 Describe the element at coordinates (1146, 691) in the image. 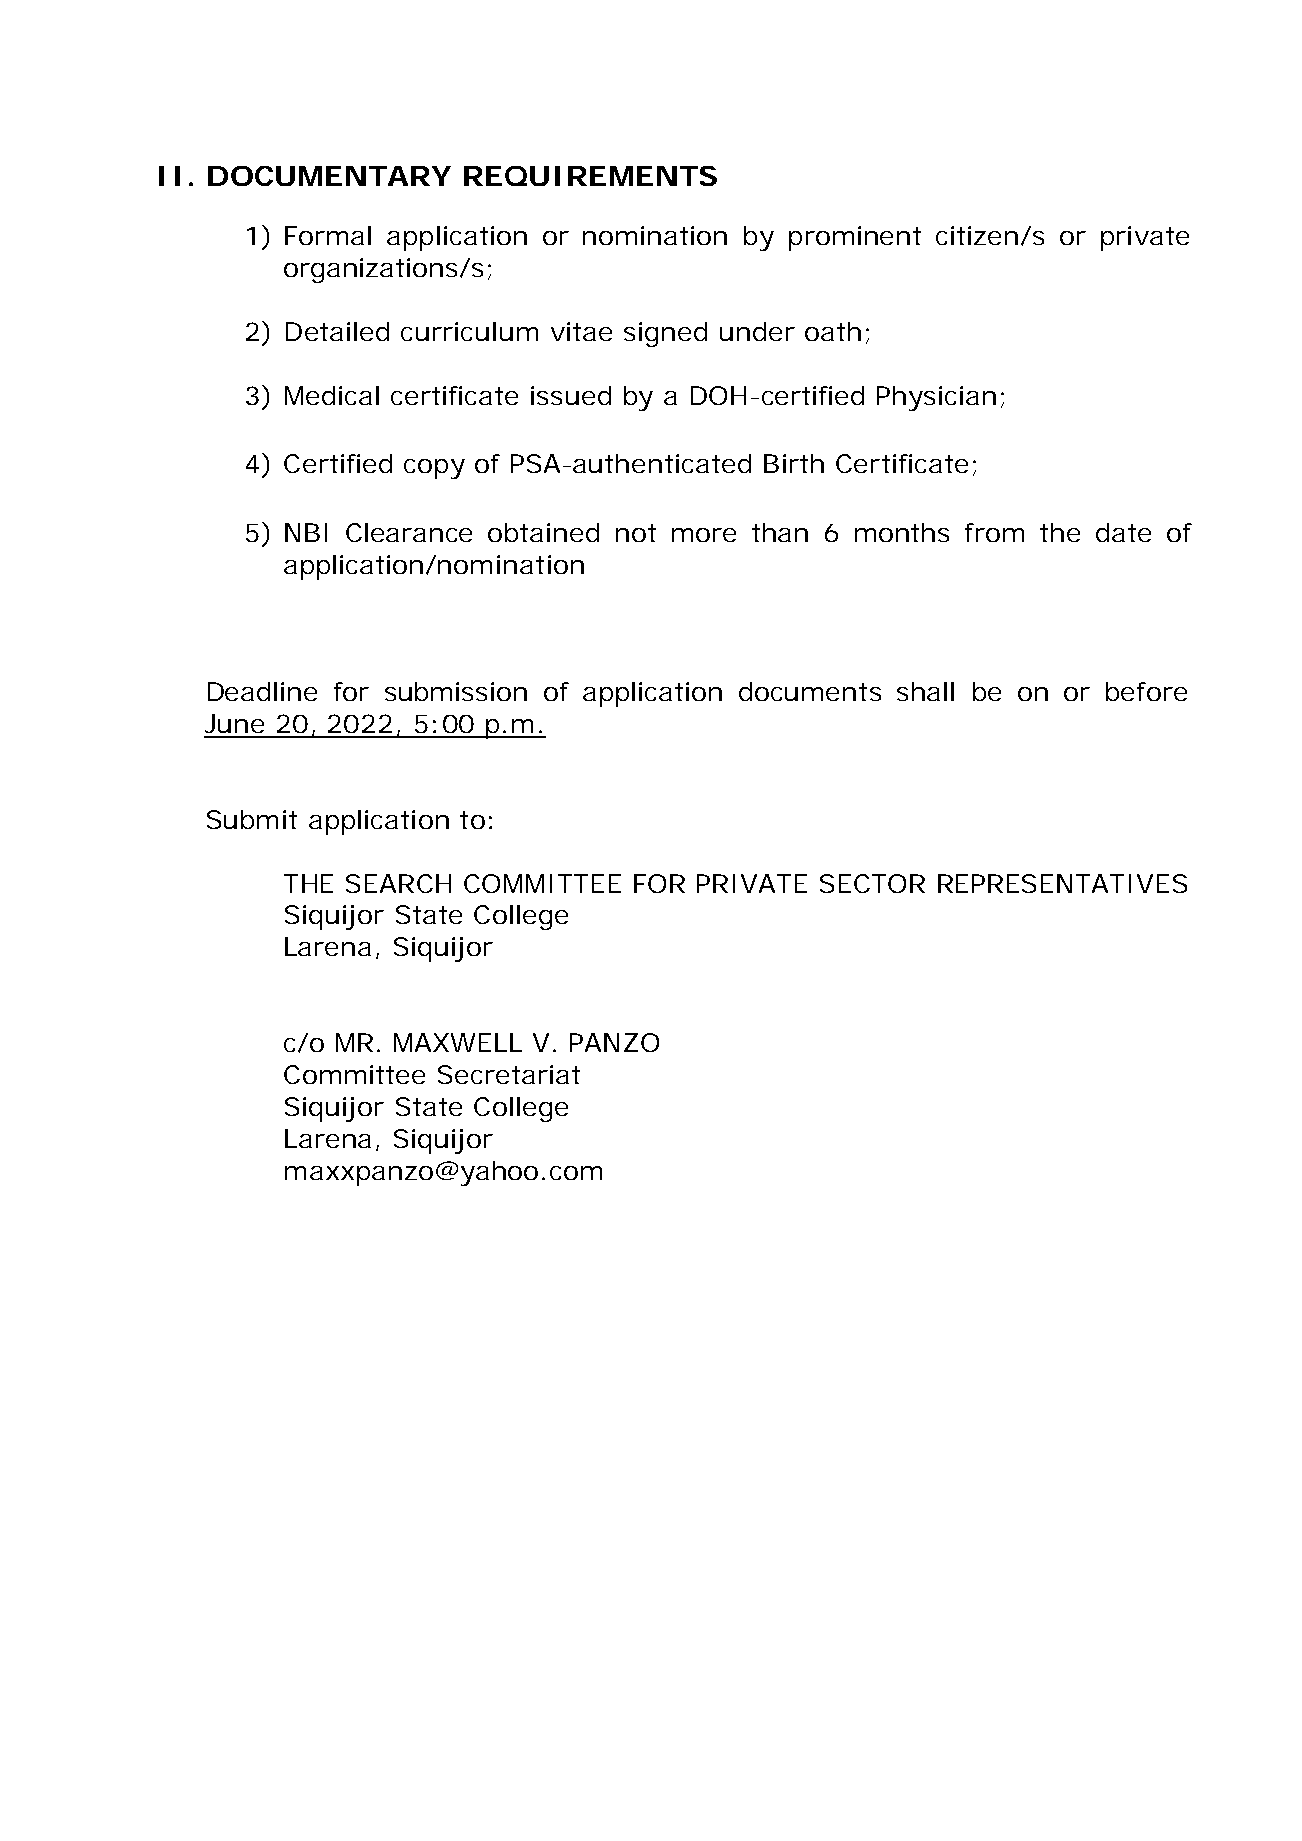

I see `before` at that location.
